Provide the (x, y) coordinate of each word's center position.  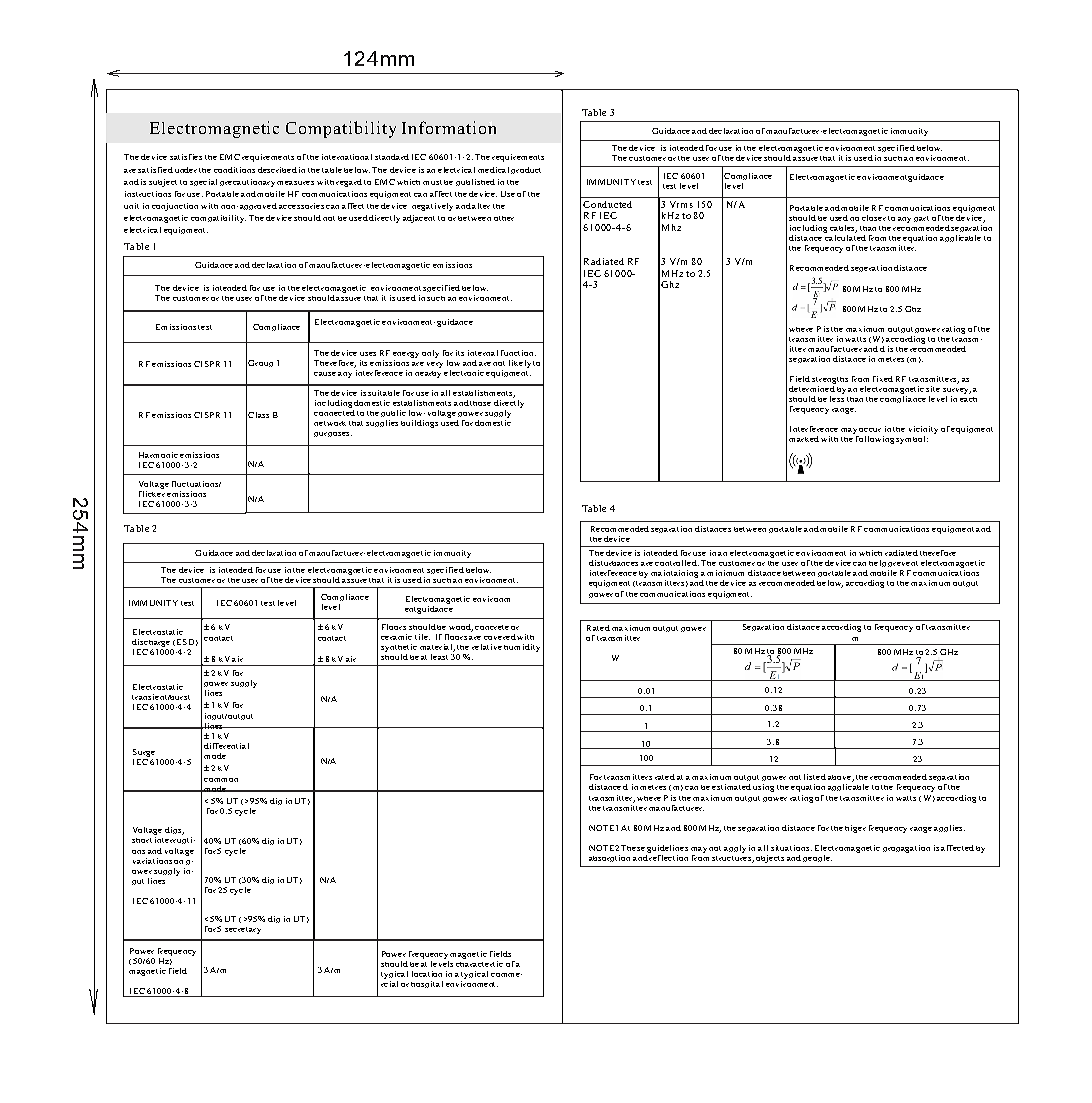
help (877, 563)
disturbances (613, 563)
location (427, 974)
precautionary (247, 183)
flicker (152, 492)
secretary (243, 930)
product (526, 170)
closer (874, 218)
